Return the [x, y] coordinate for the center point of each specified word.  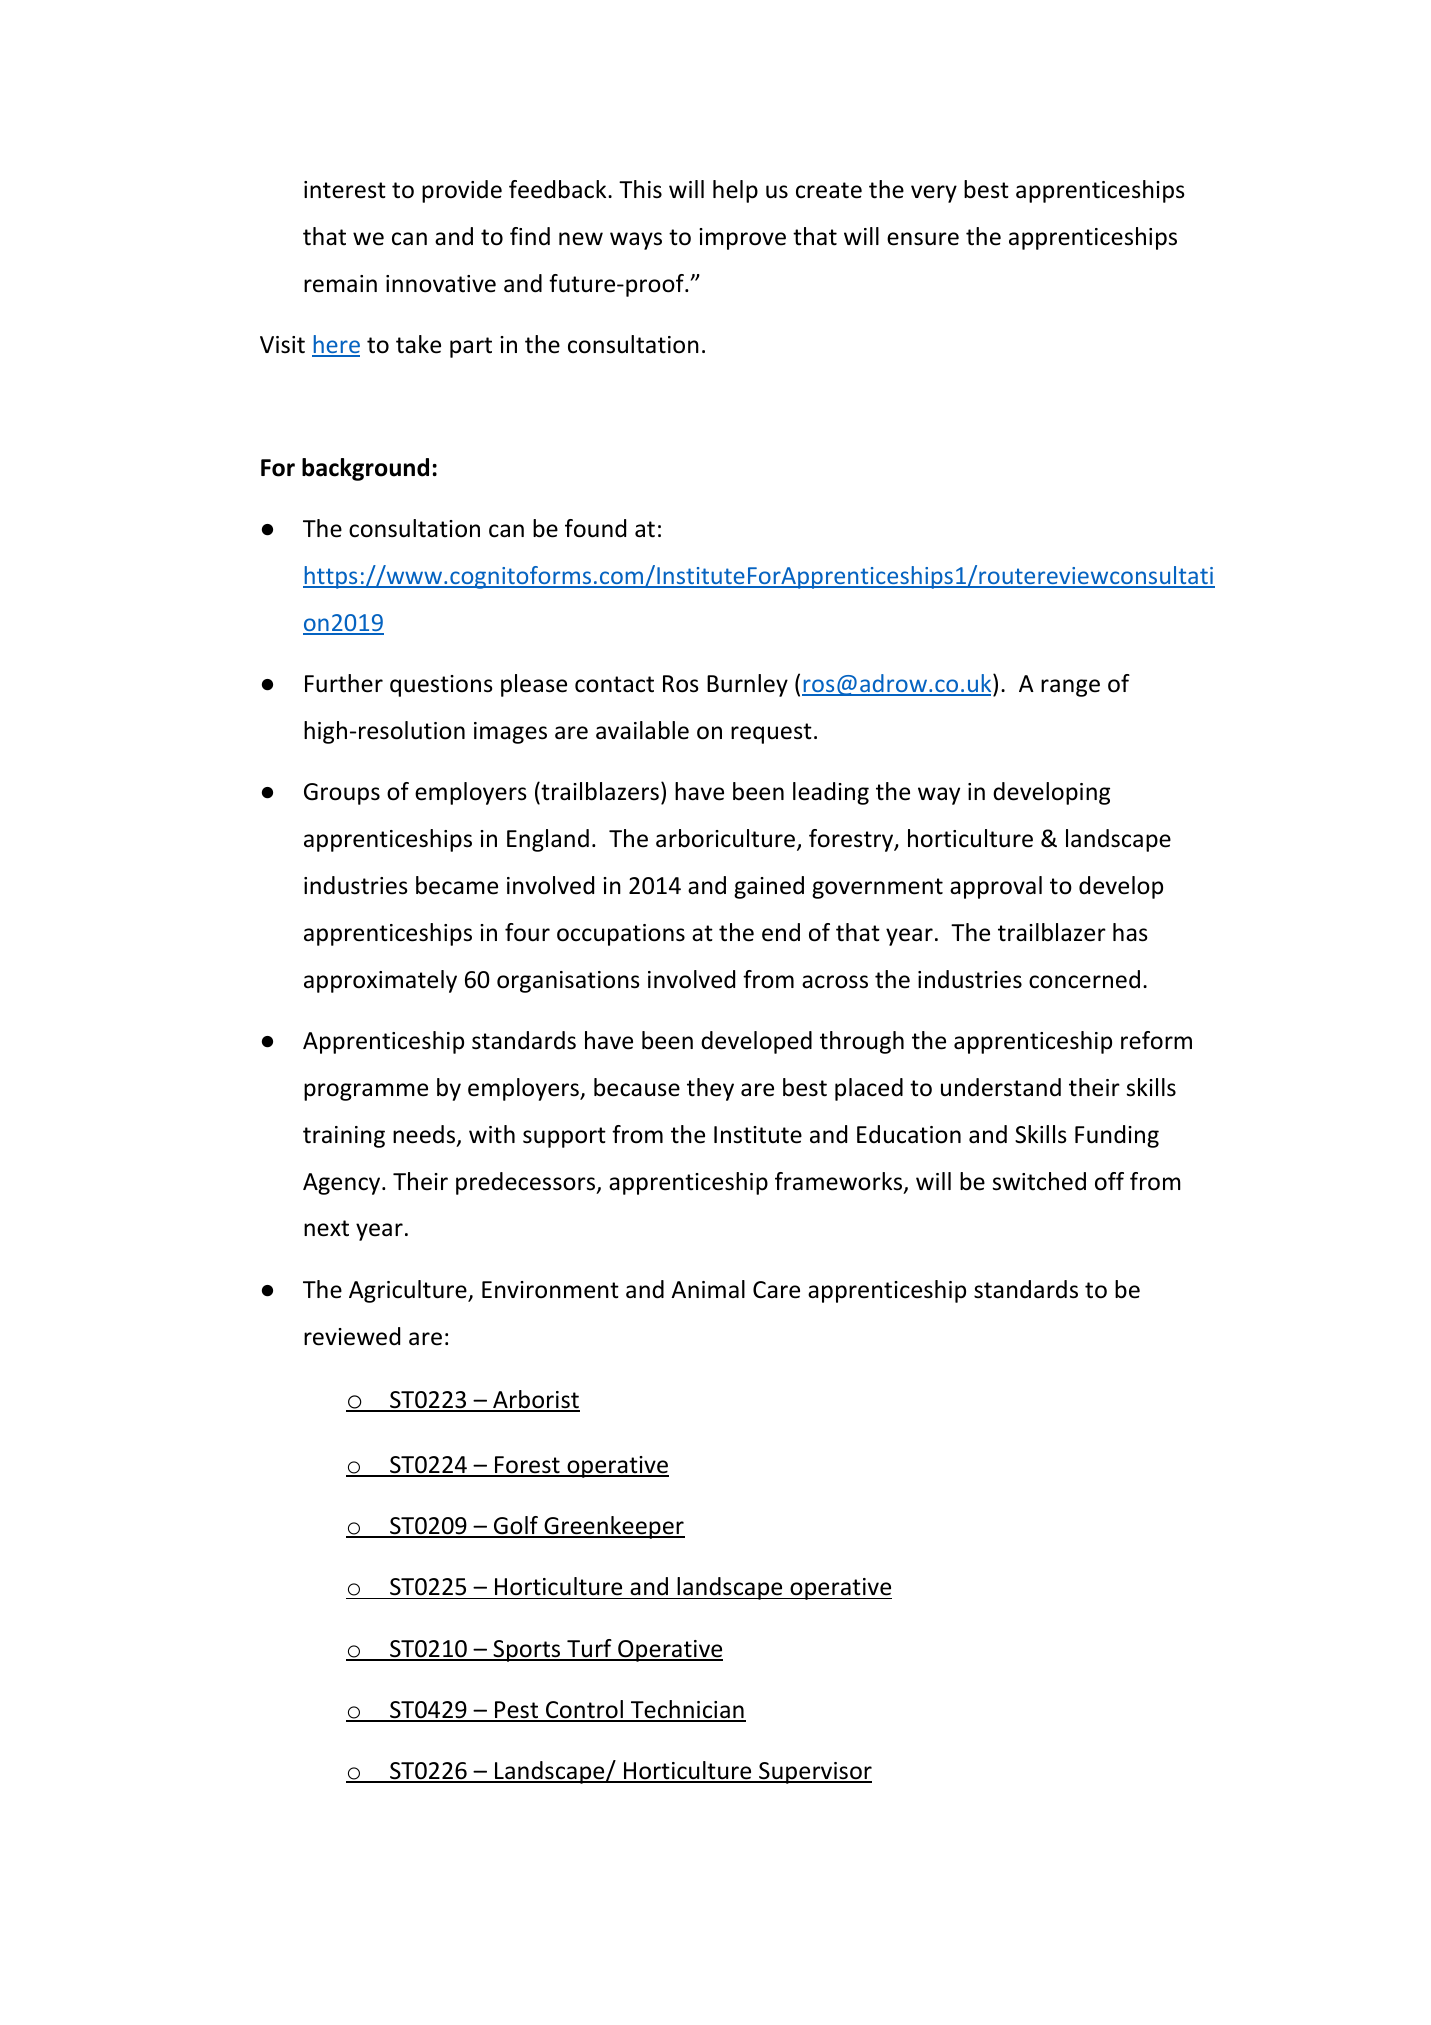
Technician [687, 1710]
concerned [1084, 979]
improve [742, 239]
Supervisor [814, 1773]
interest [345, 190]
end [781, 932]
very [934, 194]
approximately [380, 981]
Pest [517, 1711]
